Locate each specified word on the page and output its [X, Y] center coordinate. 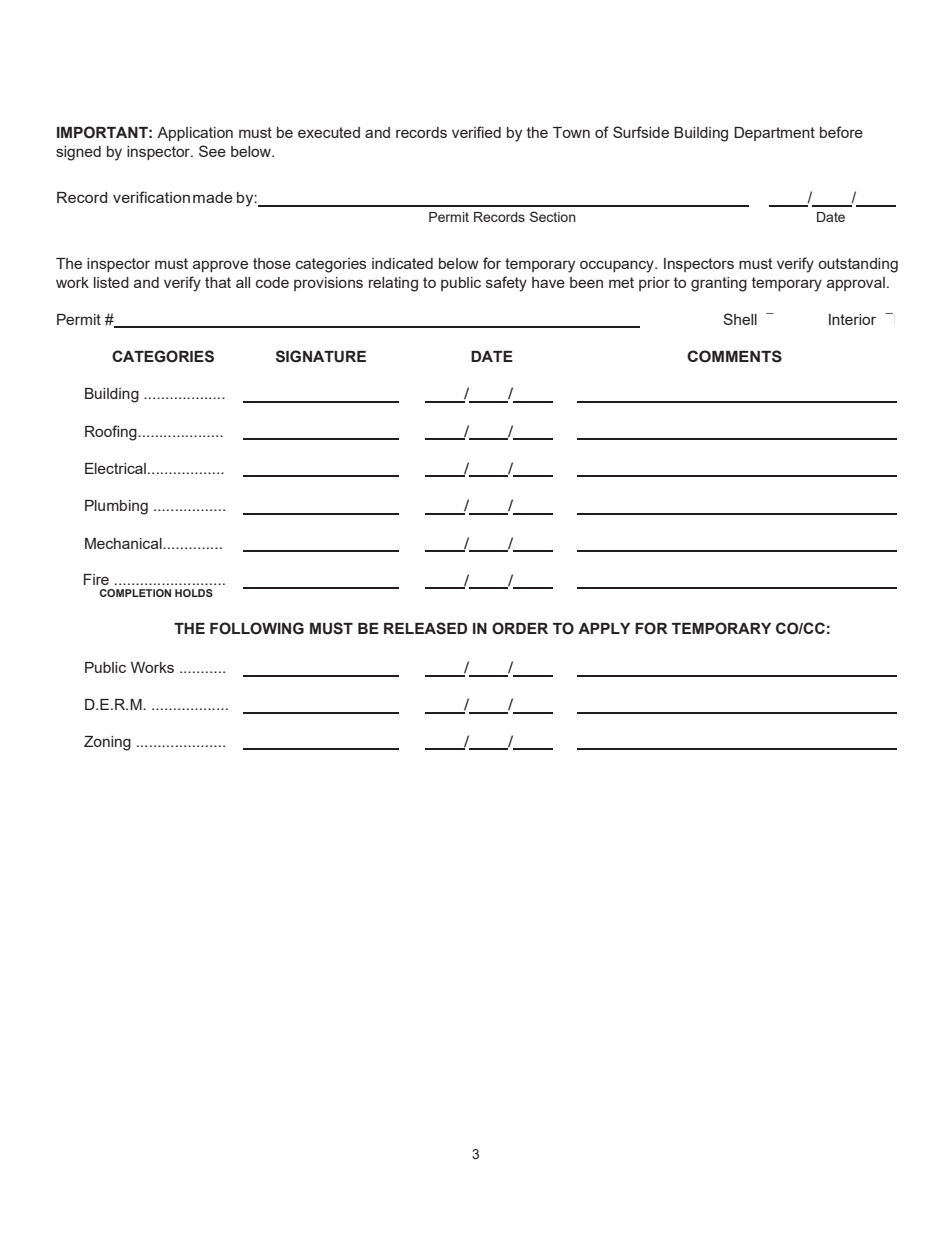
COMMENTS [734, 356]
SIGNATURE [321, 356]
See [212, 151]
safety [506, 284]
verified [476, 132]
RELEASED [425, 628]
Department [774, 134]
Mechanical [124, 543]
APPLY [604, 628]
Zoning [107, 743]
